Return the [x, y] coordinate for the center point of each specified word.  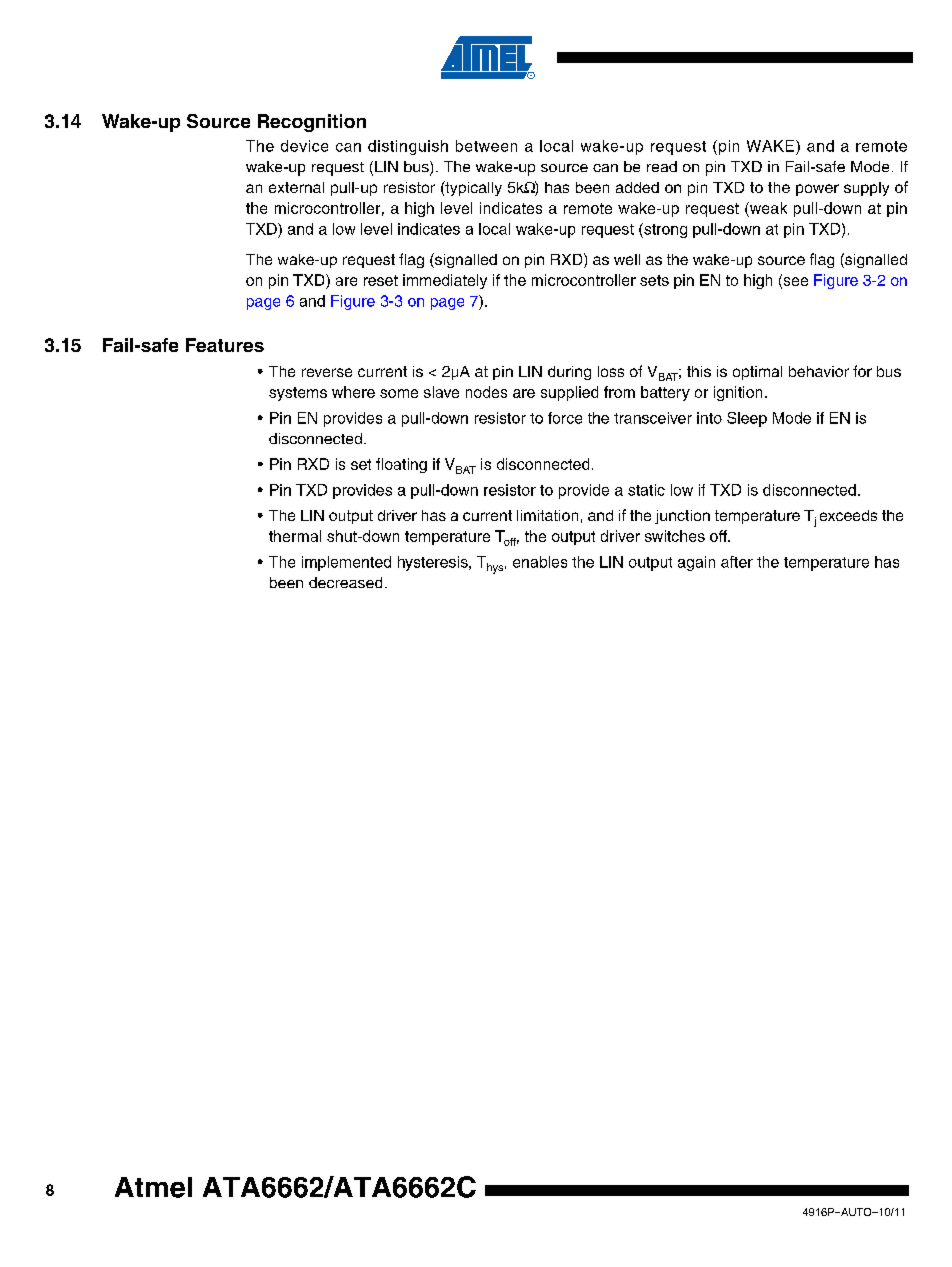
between [486, 146]
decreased [345, 582]
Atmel [153, 1187]
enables [540, 562]
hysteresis [434, 563]
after [737, 562]
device [304, 146]
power [817, 190]
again [696, 563]
